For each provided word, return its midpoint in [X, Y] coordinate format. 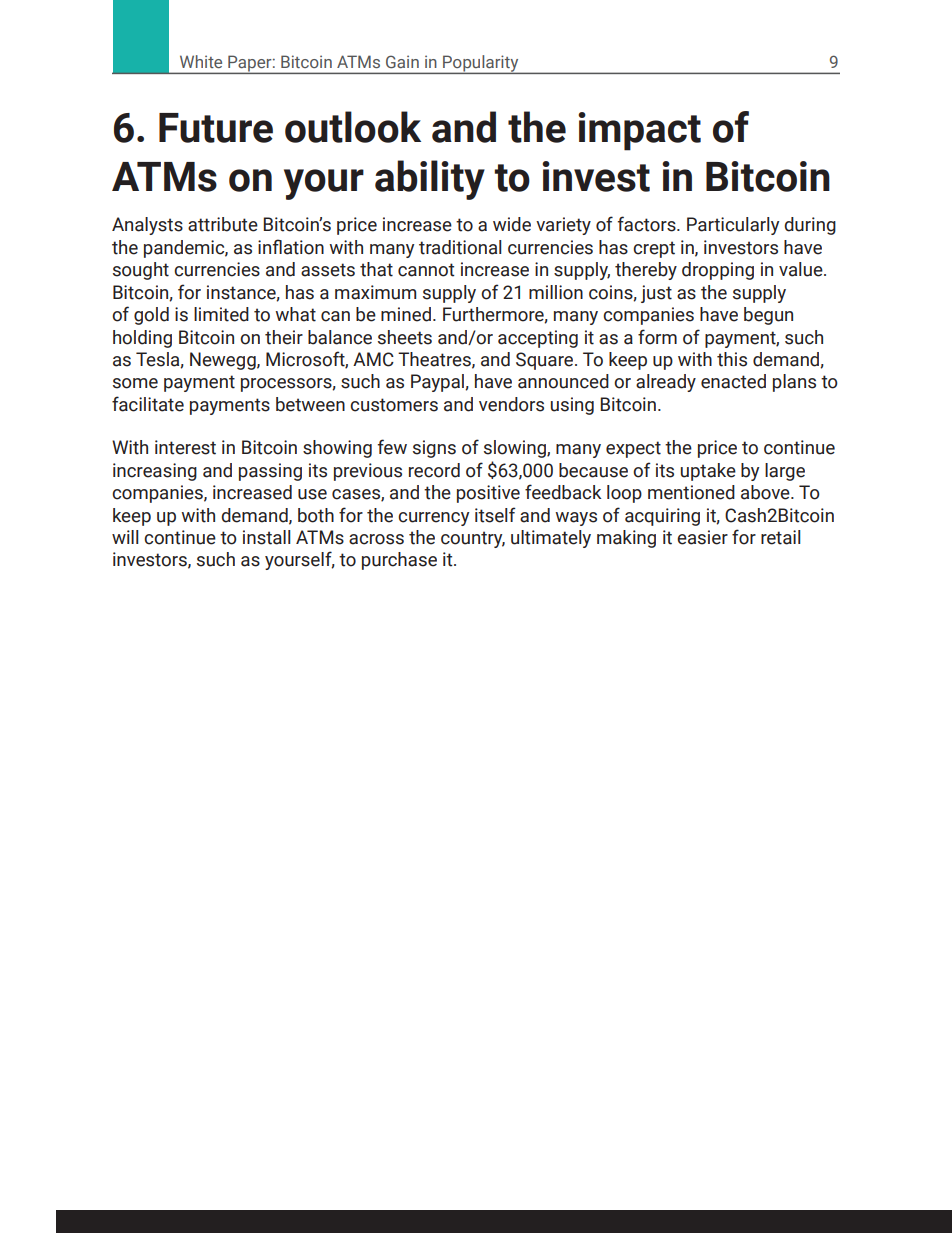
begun [768, 316]
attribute [223, 224]
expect [633, 449]
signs [434, 449]
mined [406, 314]
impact [639, 131]
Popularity [481, 64]
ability [430, 180]
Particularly [733, 226]
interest [185, 447]
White [201, 61]
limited [221, 314]
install [266, 537]
